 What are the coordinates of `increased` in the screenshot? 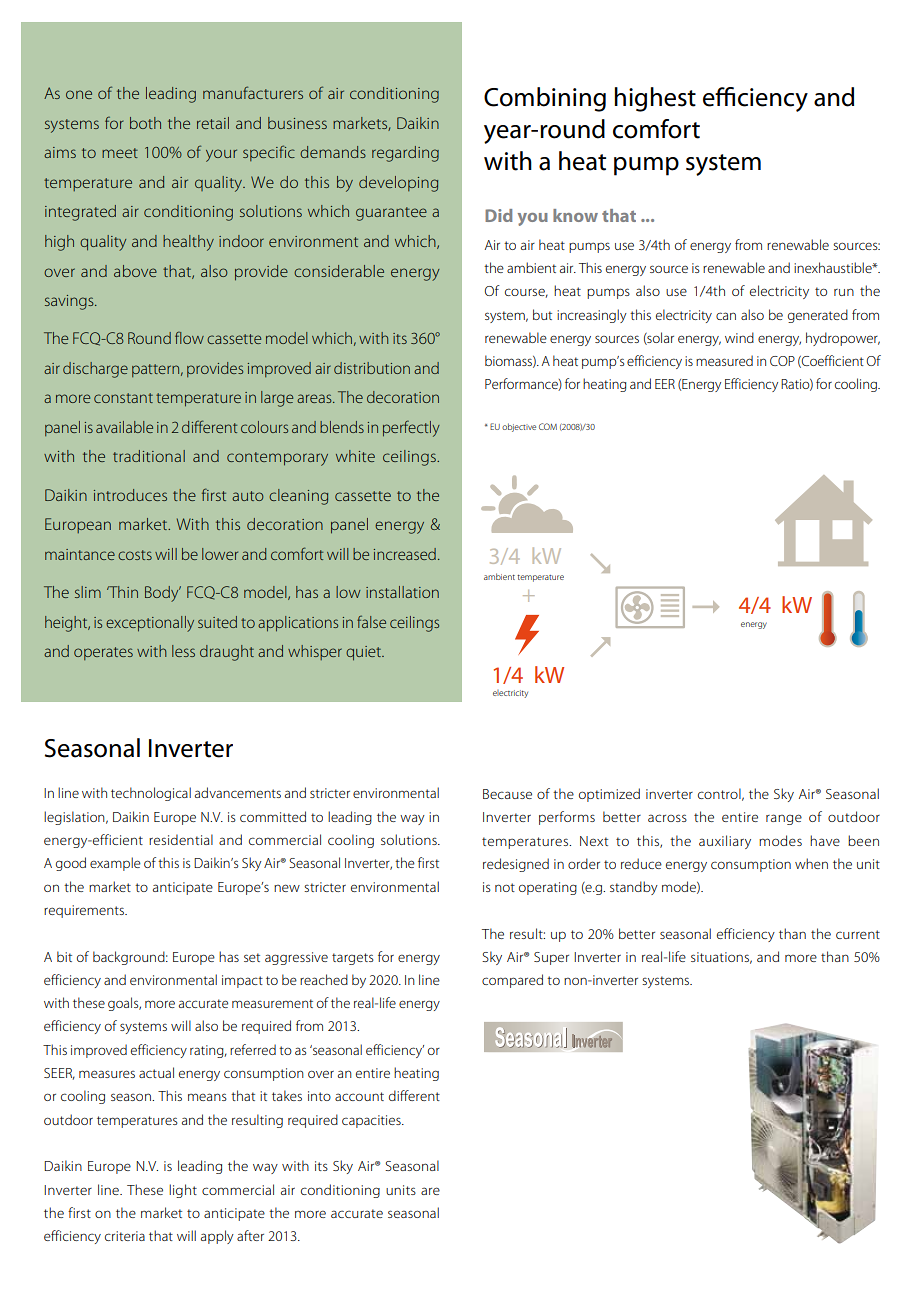 It's located at (405, 554).
